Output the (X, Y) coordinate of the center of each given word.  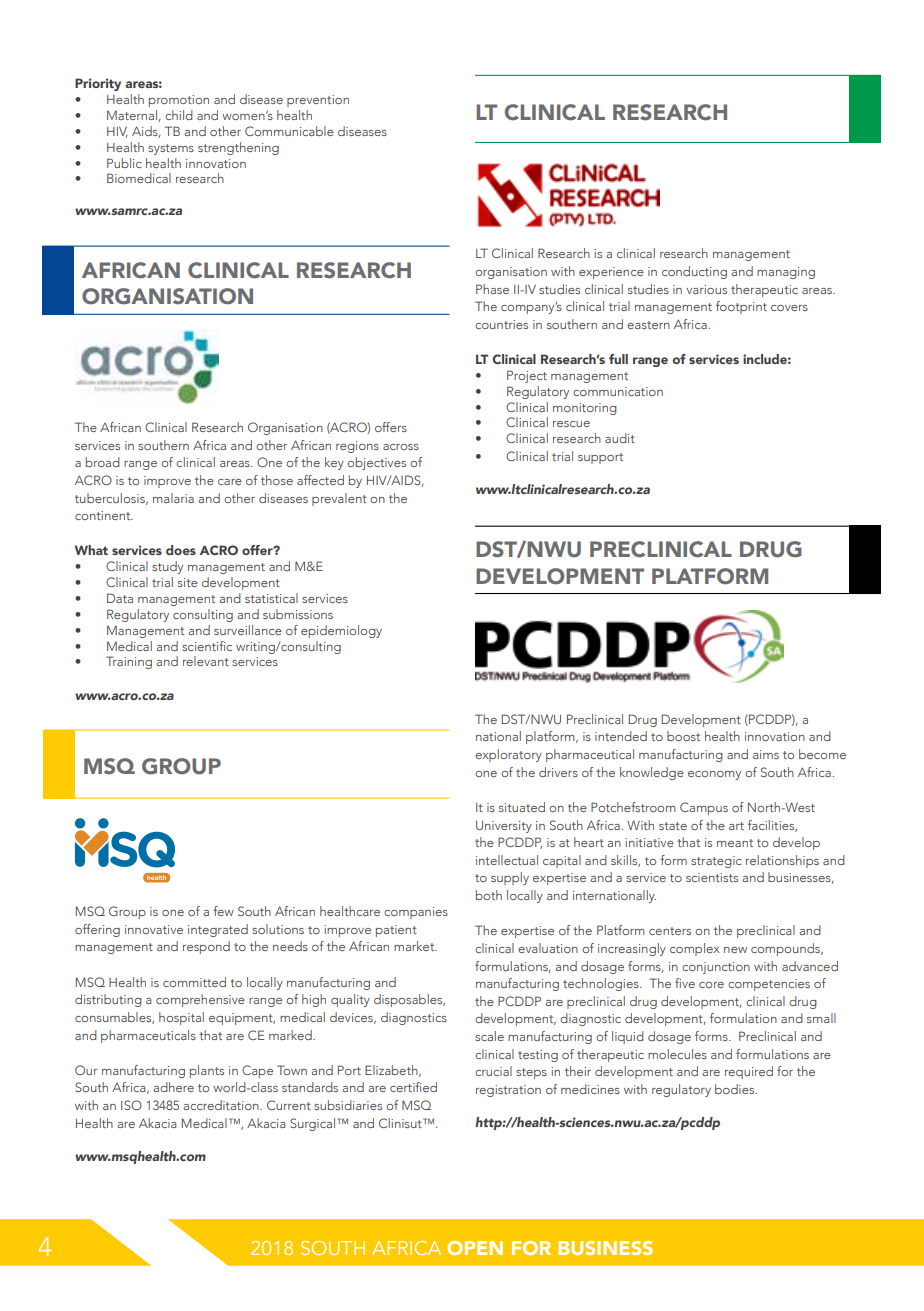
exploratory (508, 755)
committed (194, 982)
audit (620, 438)
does (181, 550)
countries (501, 324)
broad (103, 462)
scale (489, 1036)
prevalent (339, 499)
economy (714, 775)
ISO (131, 1105)
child (179, 115)
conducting (694, 272)
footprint (741, 307)
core (711, 985)
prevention (318, 101)
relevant (206, 661)
